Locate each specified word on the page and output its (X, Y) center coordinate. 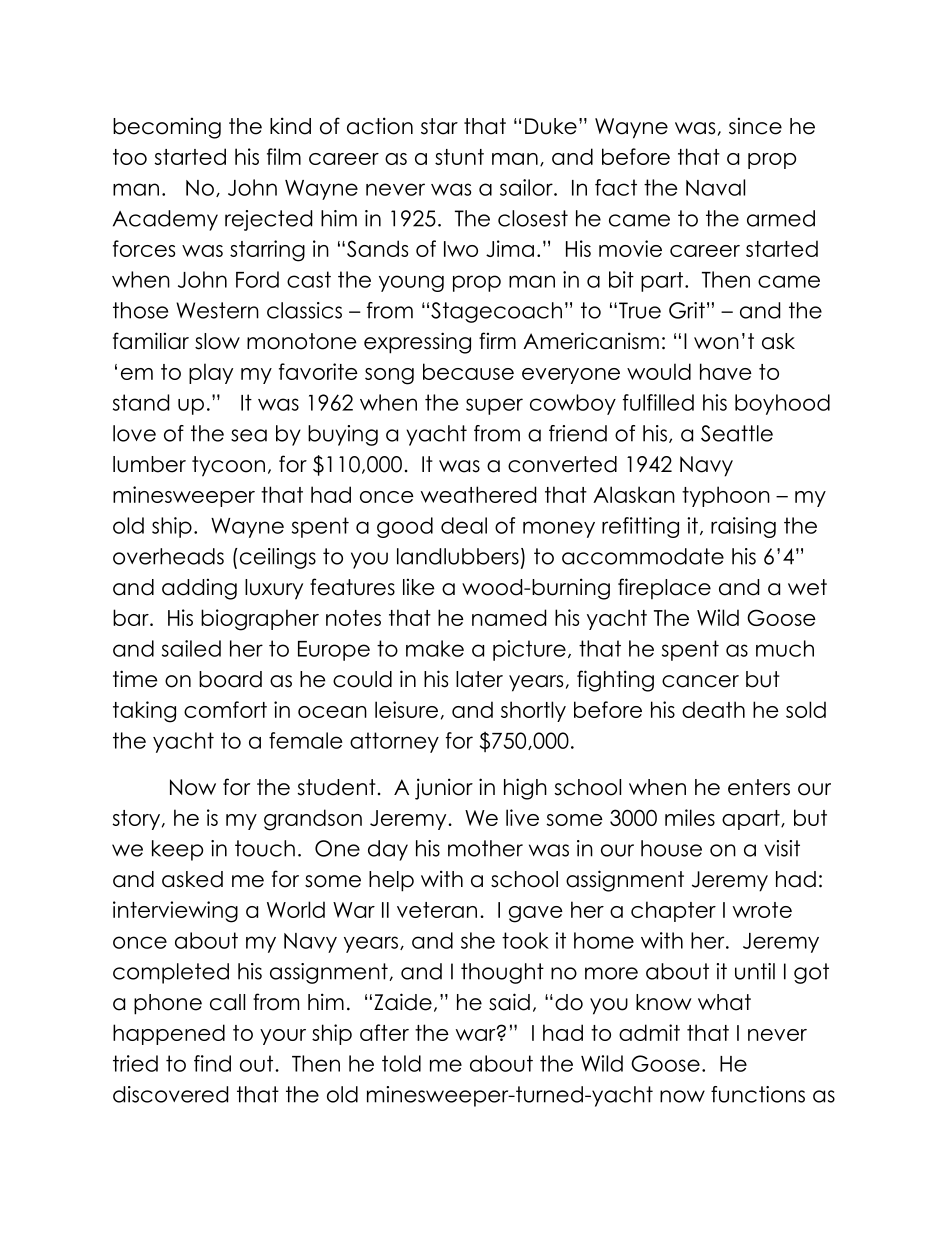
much (785, 648)
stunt (459, 157)
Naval (715, 187)
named (509, 617)
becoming (167, 128)
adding (199, 589)
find (212, 1063)
